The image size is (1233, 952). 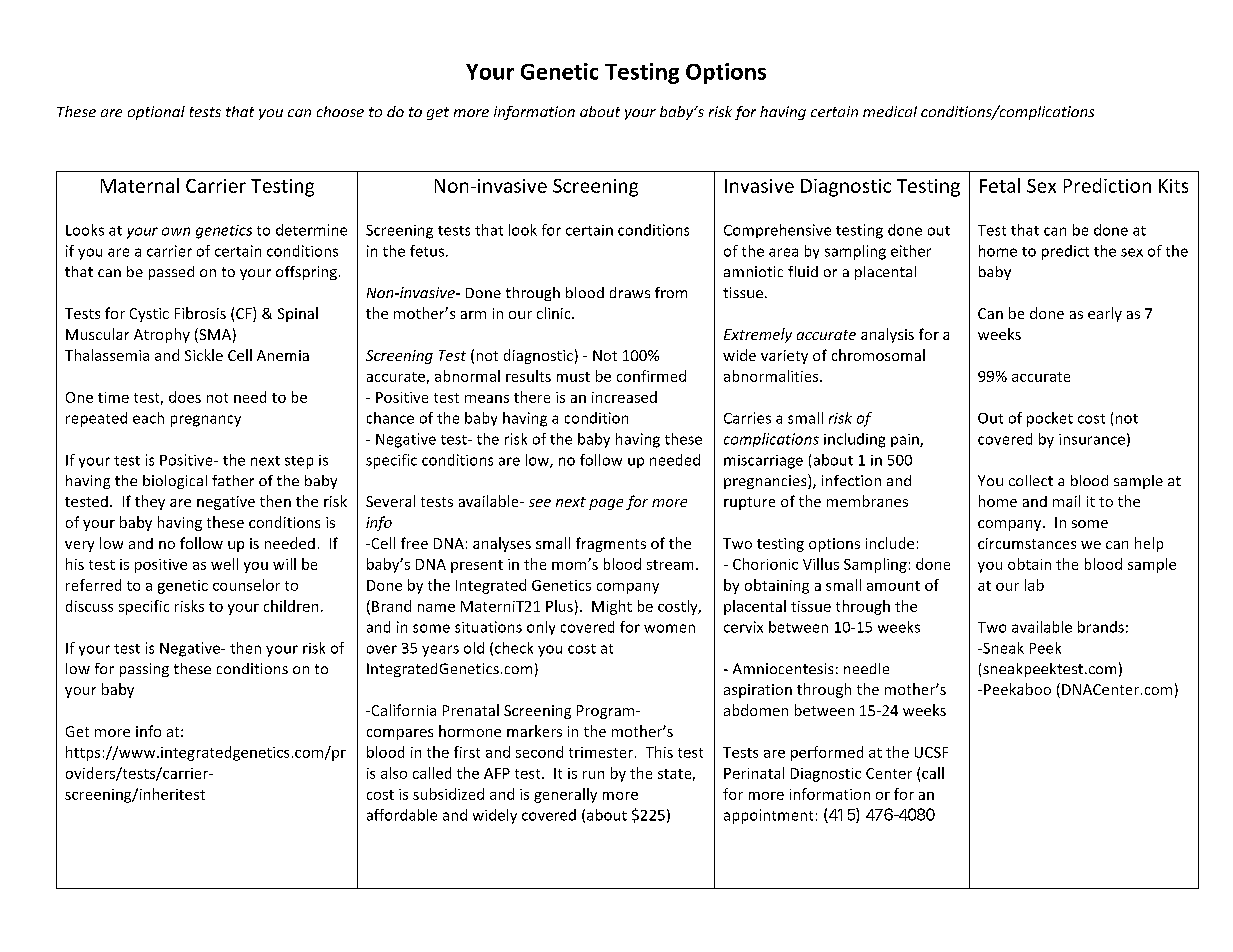 I want to click on also, so click(x=394, y=773).
